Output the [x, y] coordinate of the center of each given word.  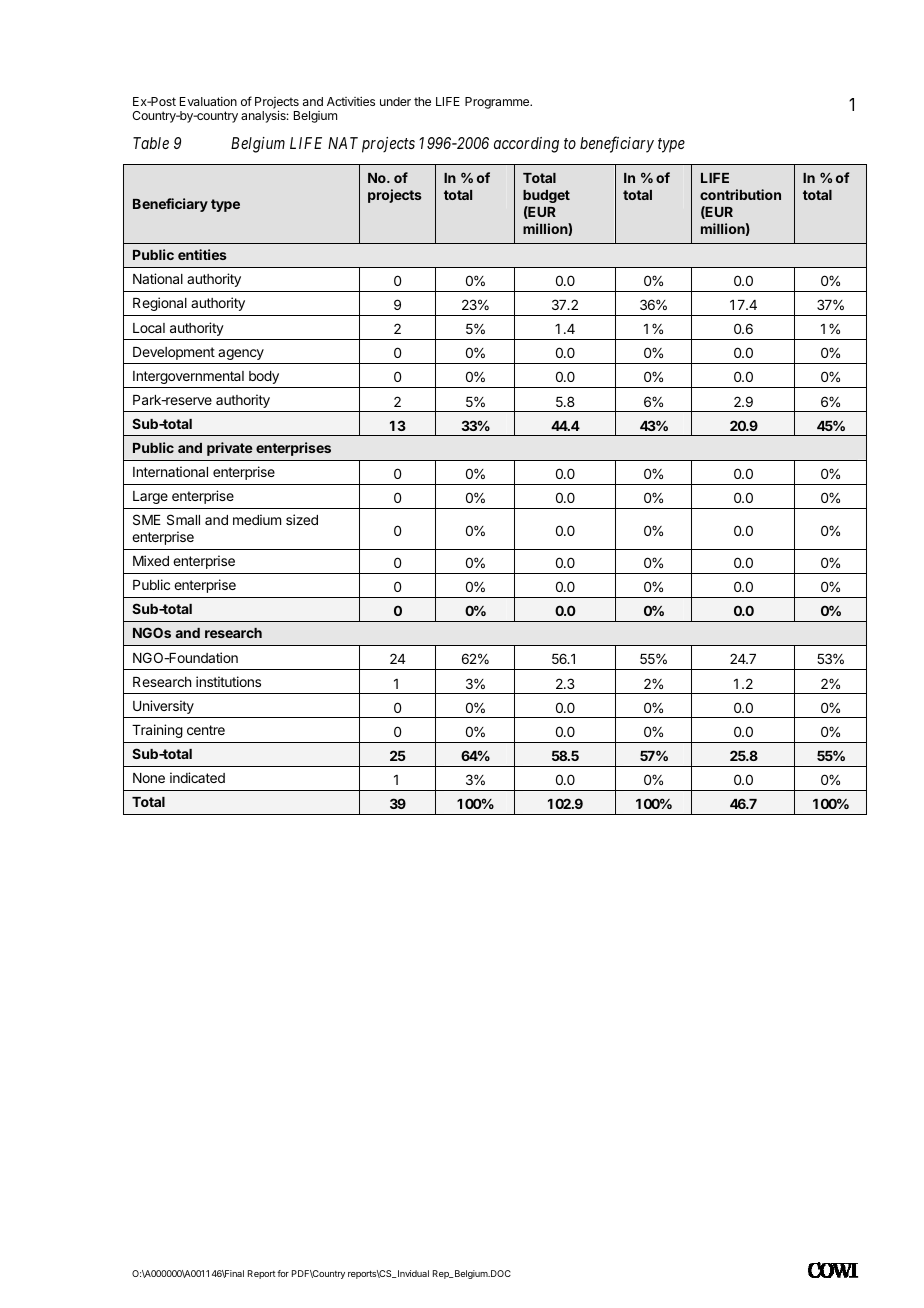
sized [302, 519]
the [422, 101]
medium [257, 519]
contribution [740, 194]
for [283, 1273]
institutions [228, 681]
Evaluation [208, 101]
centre [206, 730]
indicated [197, 777]
